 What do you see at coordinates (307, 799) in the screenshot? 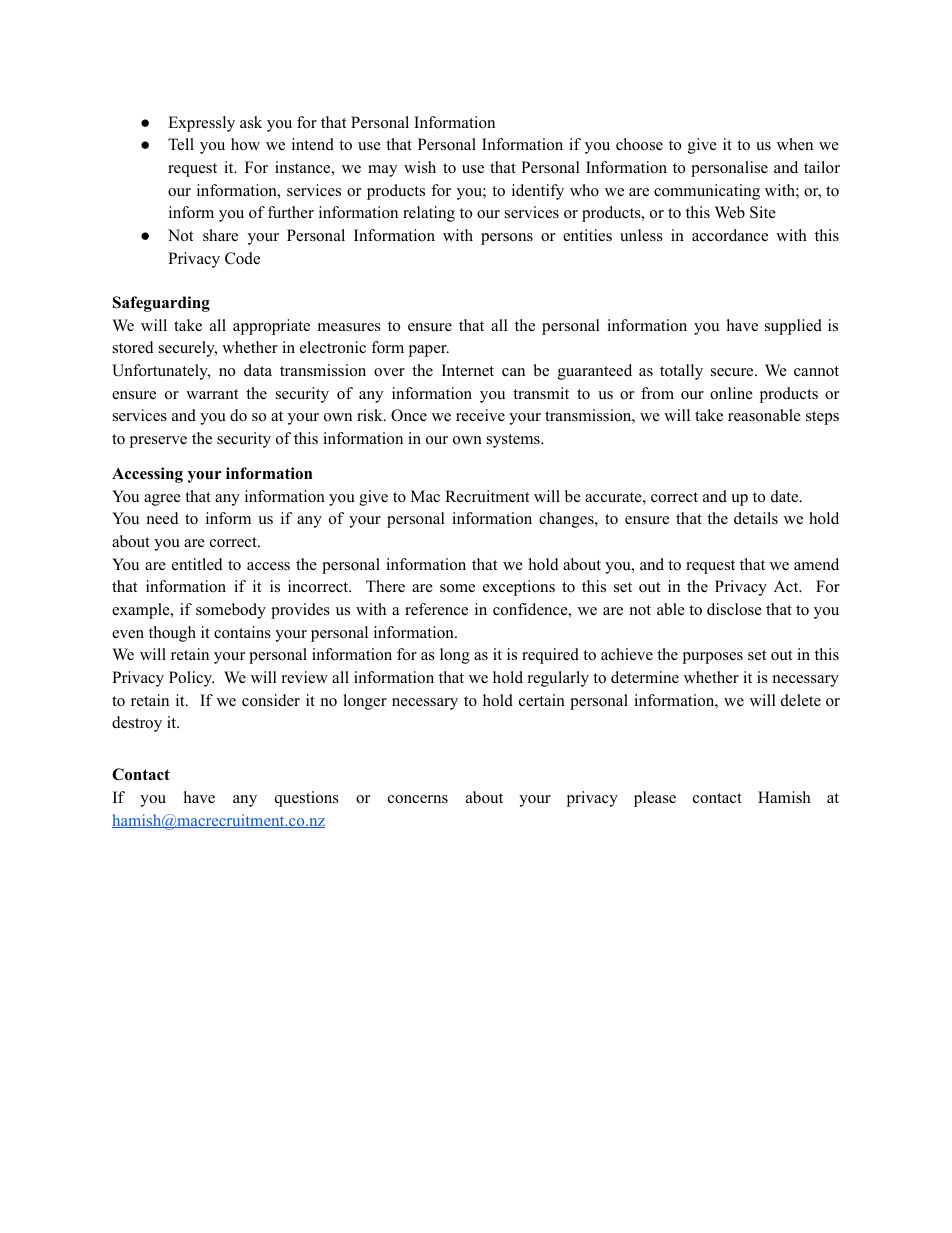
I see `questions` at bounding box center [307, 799].
